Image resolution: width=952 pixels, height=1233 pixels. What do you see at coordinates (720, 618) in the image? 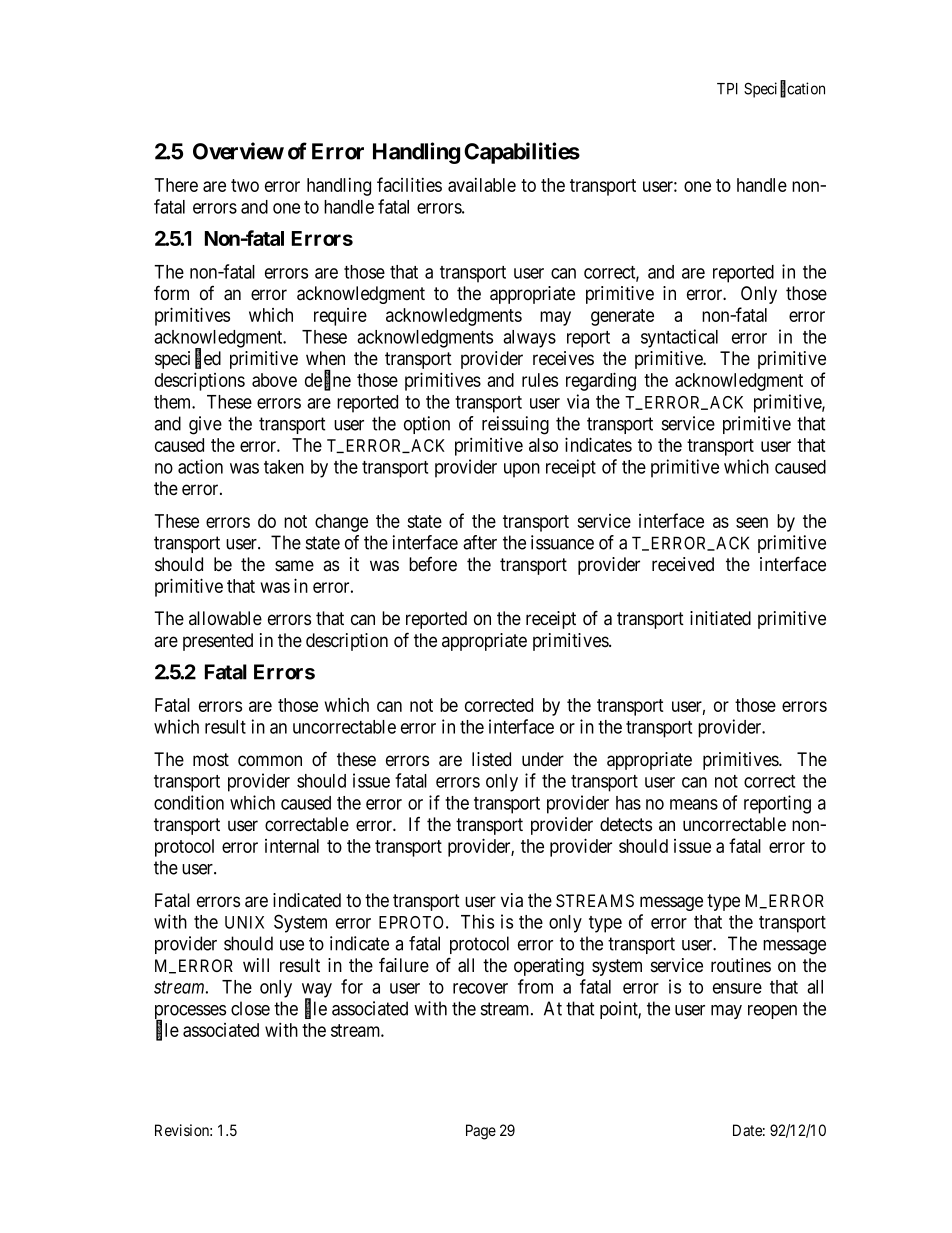
I see `initiated` at bounding box center [720, 618].
